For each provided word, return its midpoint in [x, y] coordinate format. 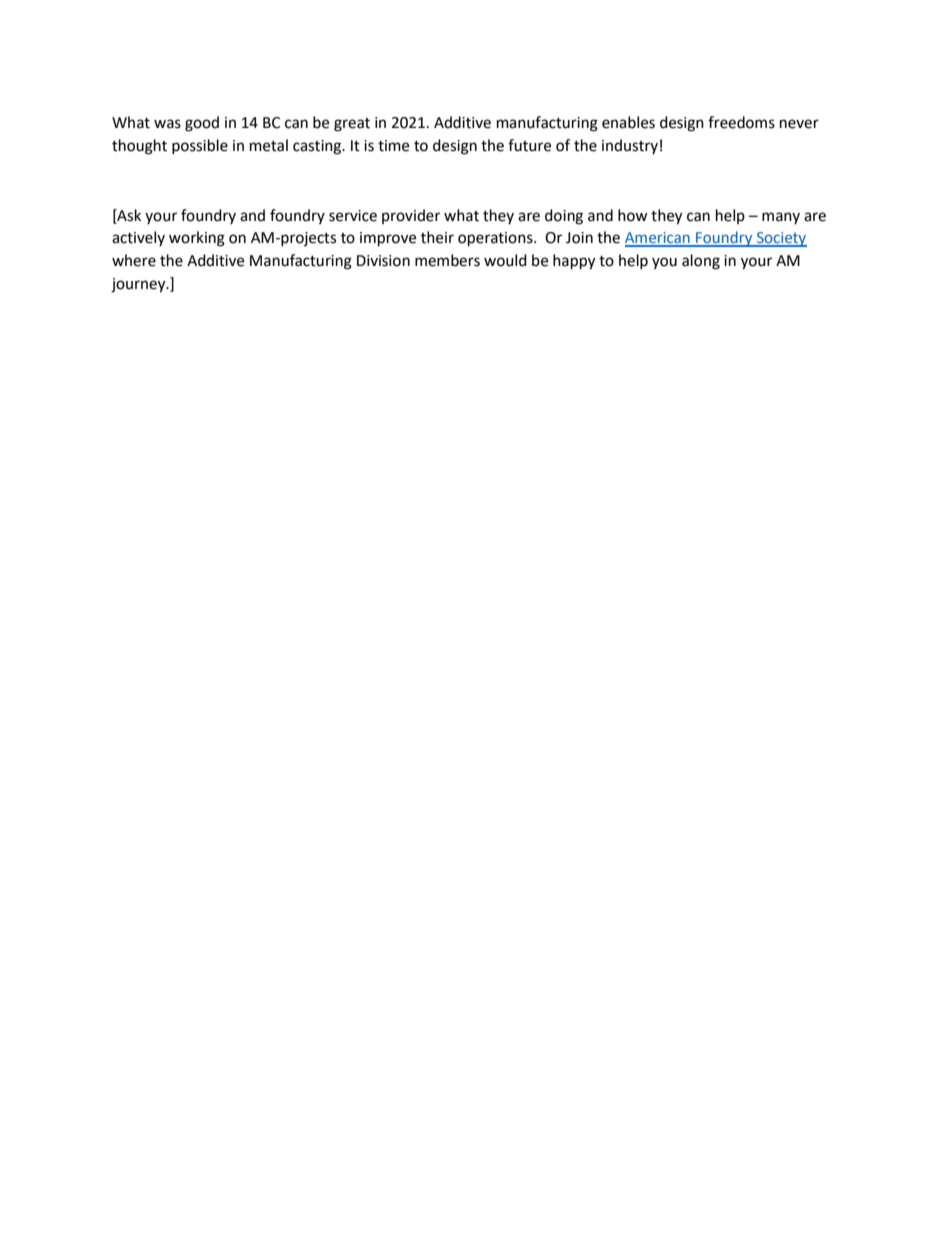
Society [781, 239]
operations [496, 239]
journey [139, 285]
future [529, 145]
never [799, 124]
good [202, 124]
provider [411, 216]
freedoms [741, 122]
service [353, 216]
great [352, 125]
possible [200, 146]
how [633, 215]
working [197, 239]
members [447, 260]
